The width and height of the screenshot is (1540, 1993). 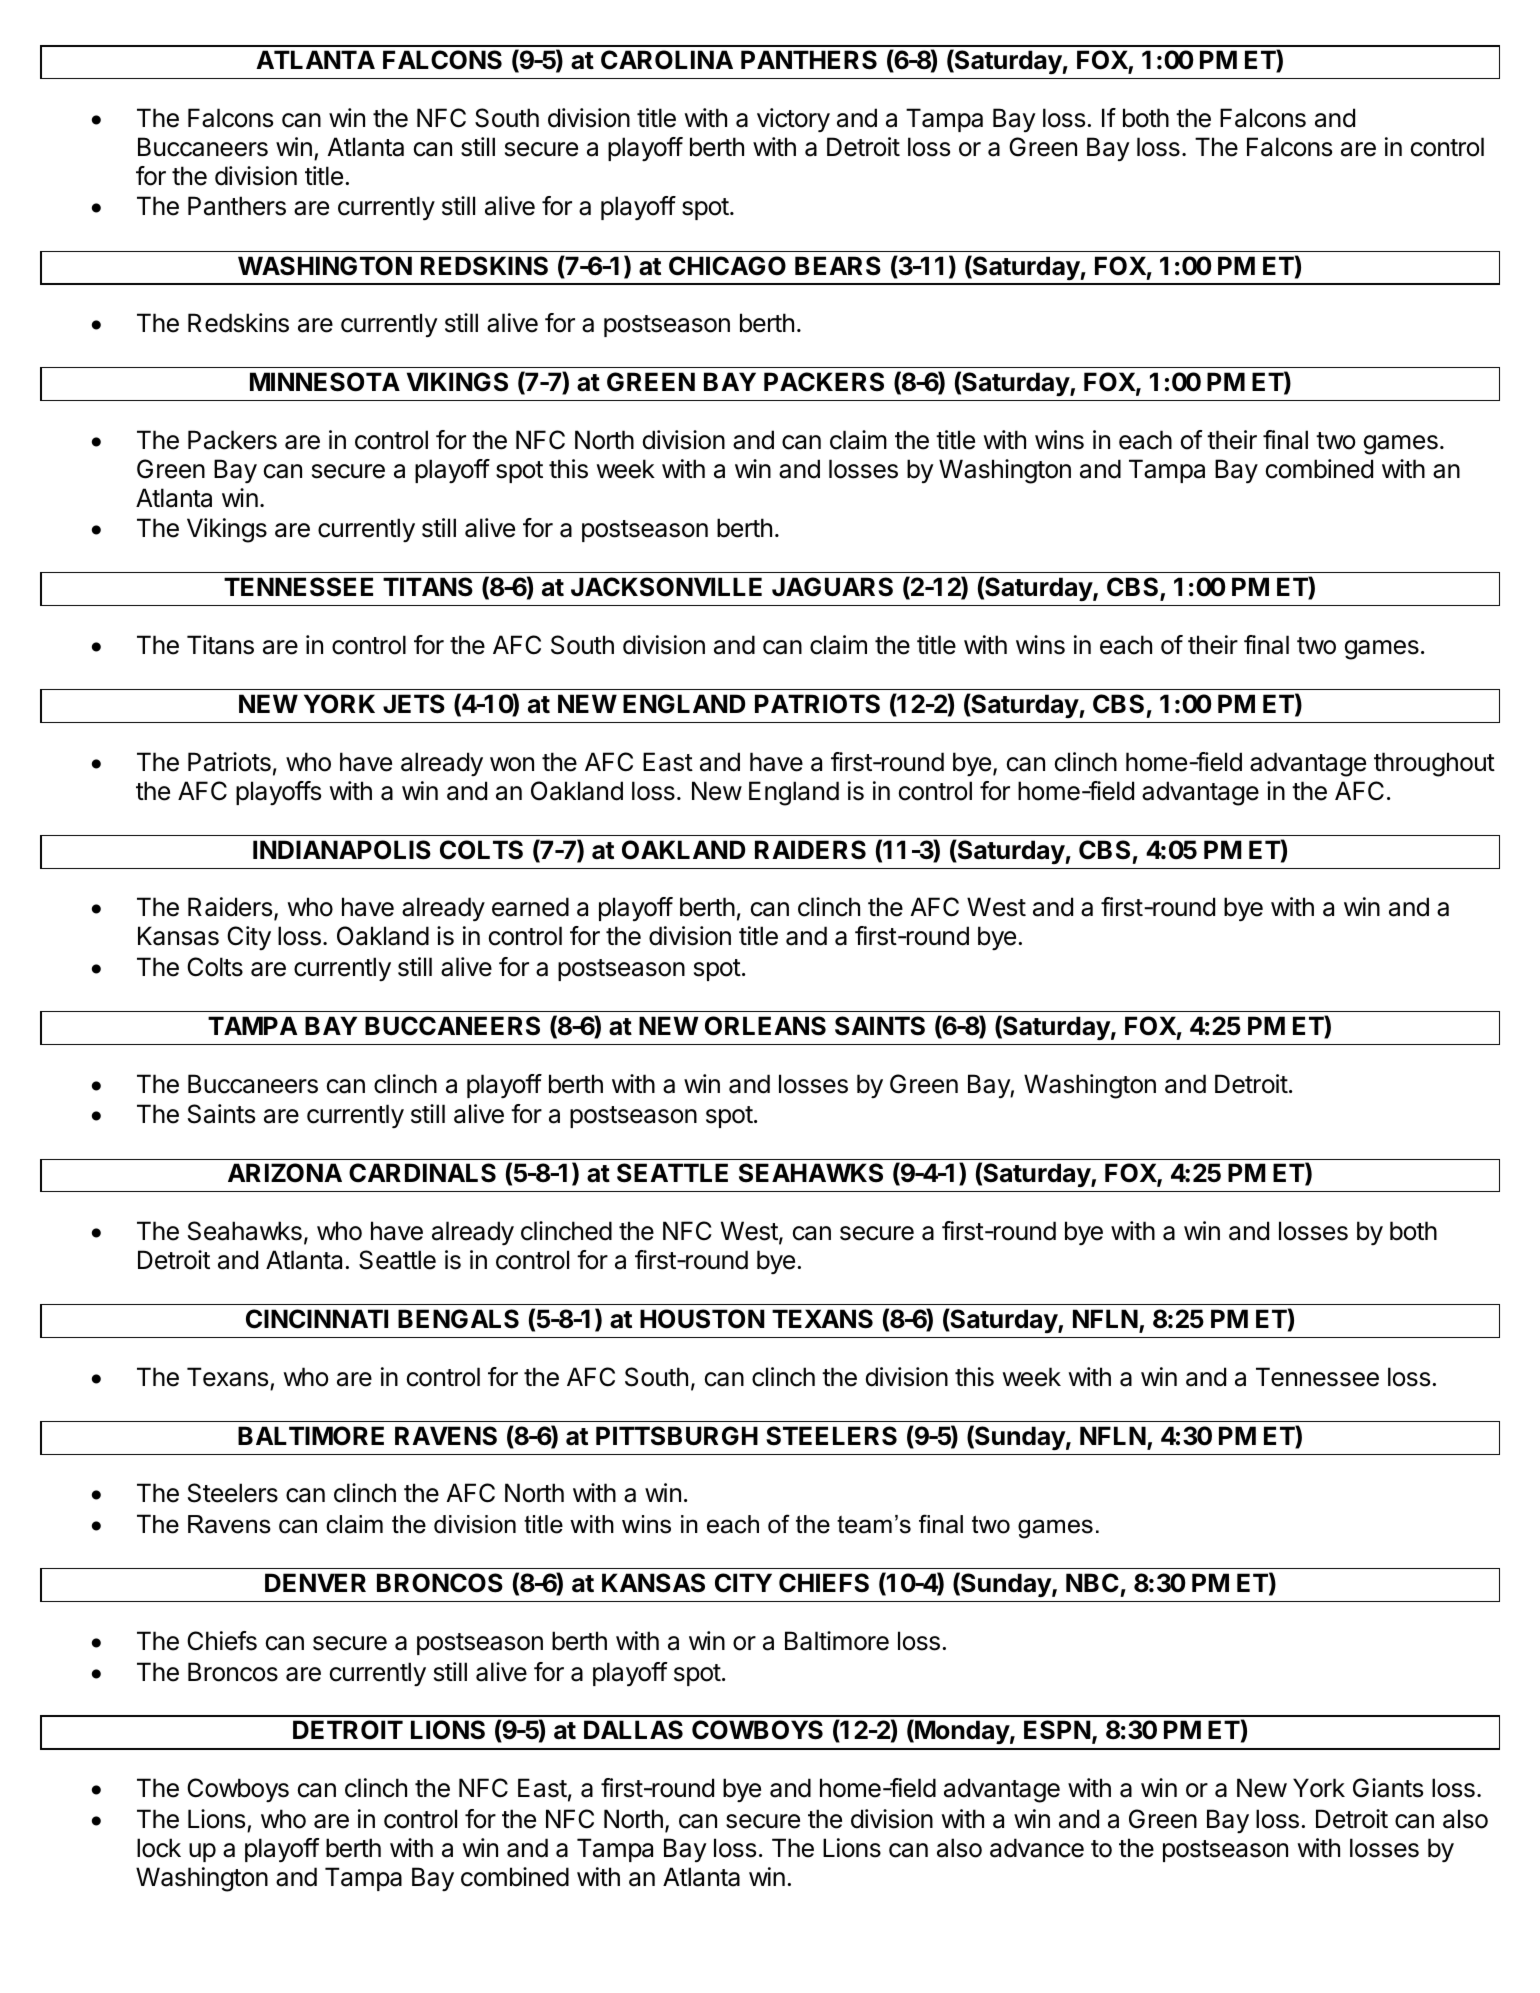 I want to click on ARIZONA, so click(x=285, y=1173).
